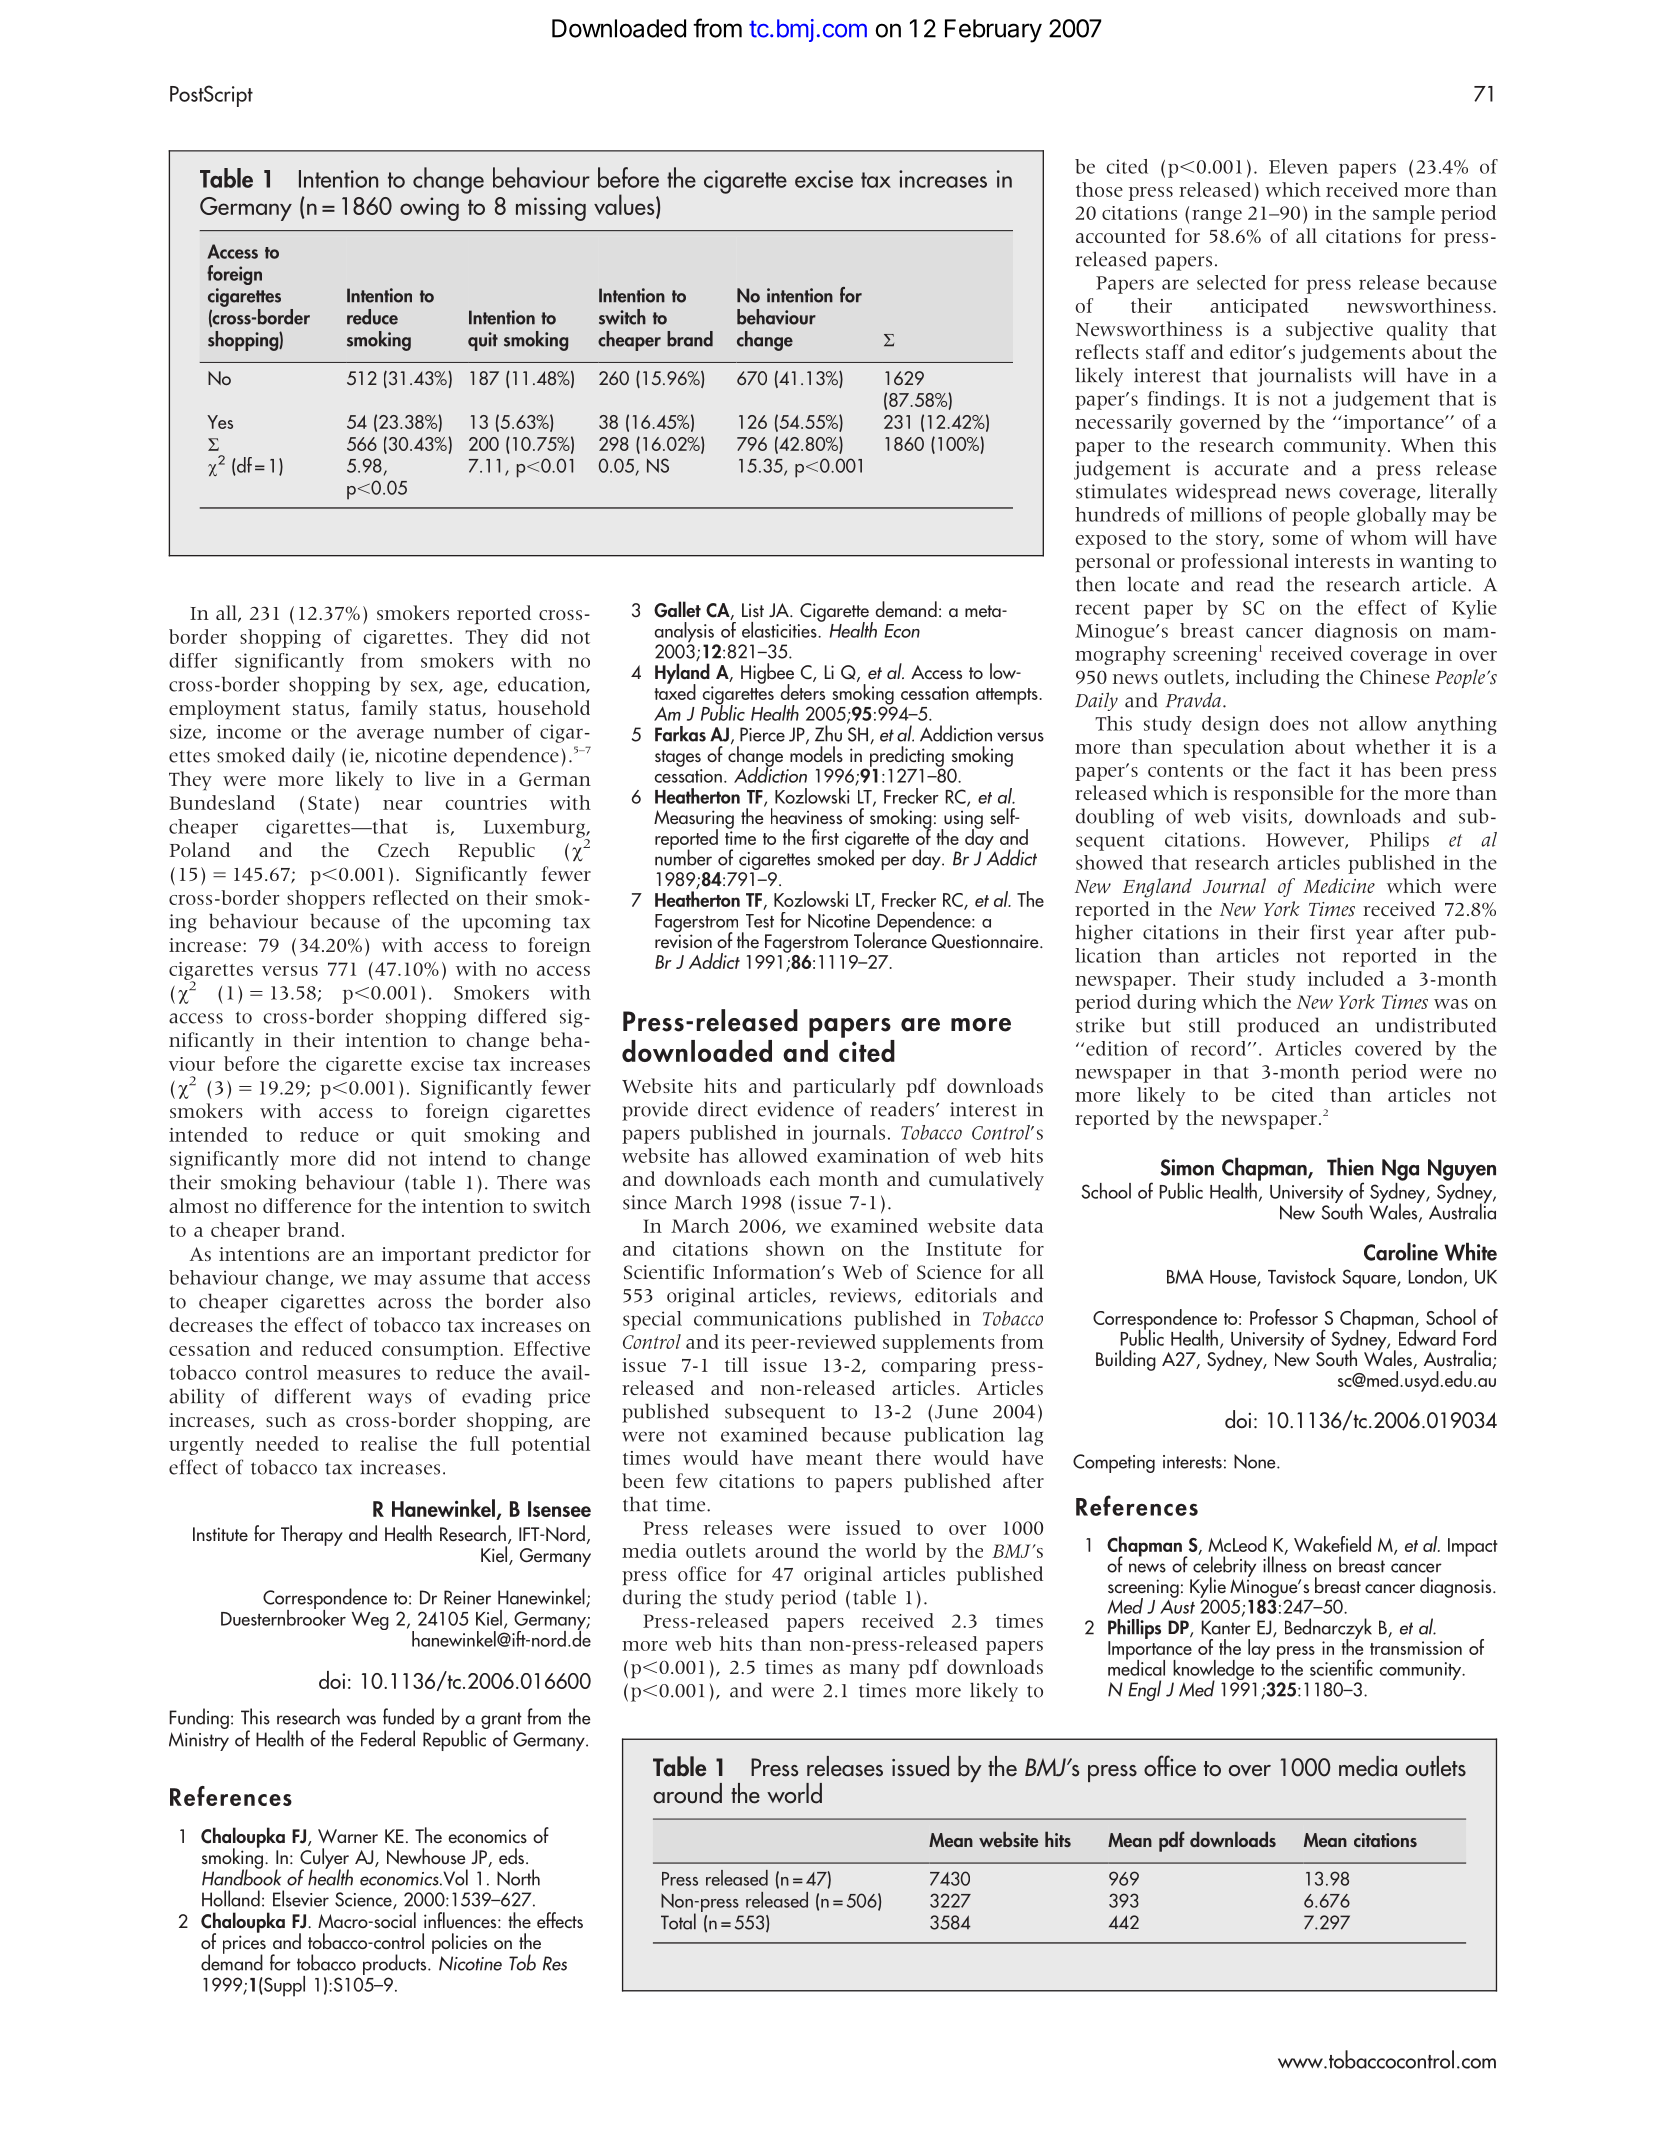 The width and height of the screenshot is (1666, 2154). Describe the element at coordinates (1214, 1671) in the screenshot. I see `knowledge` at that location.
